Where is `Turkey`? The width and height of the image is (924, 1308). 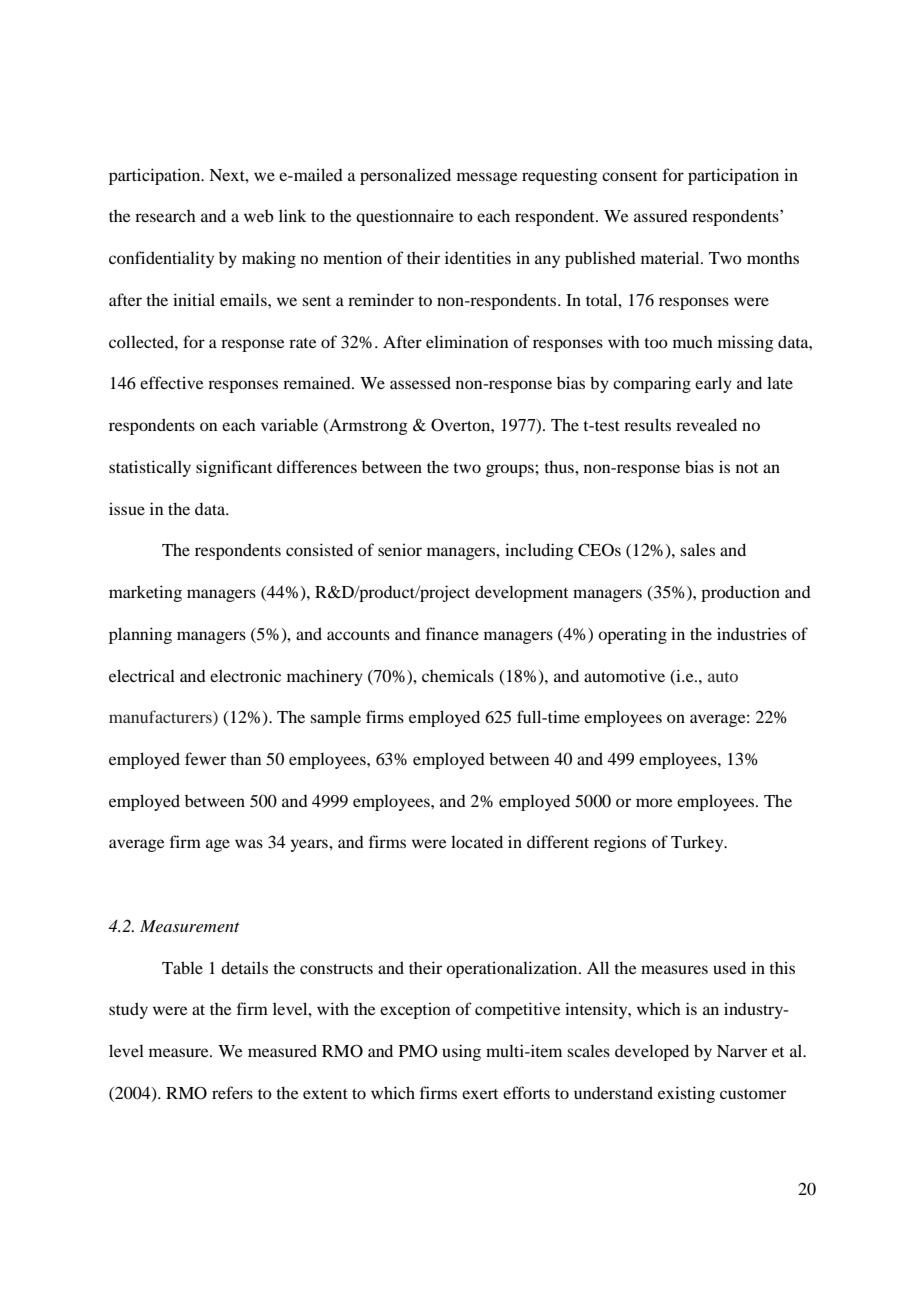 Turkey is located at coordinates (698, 843).
